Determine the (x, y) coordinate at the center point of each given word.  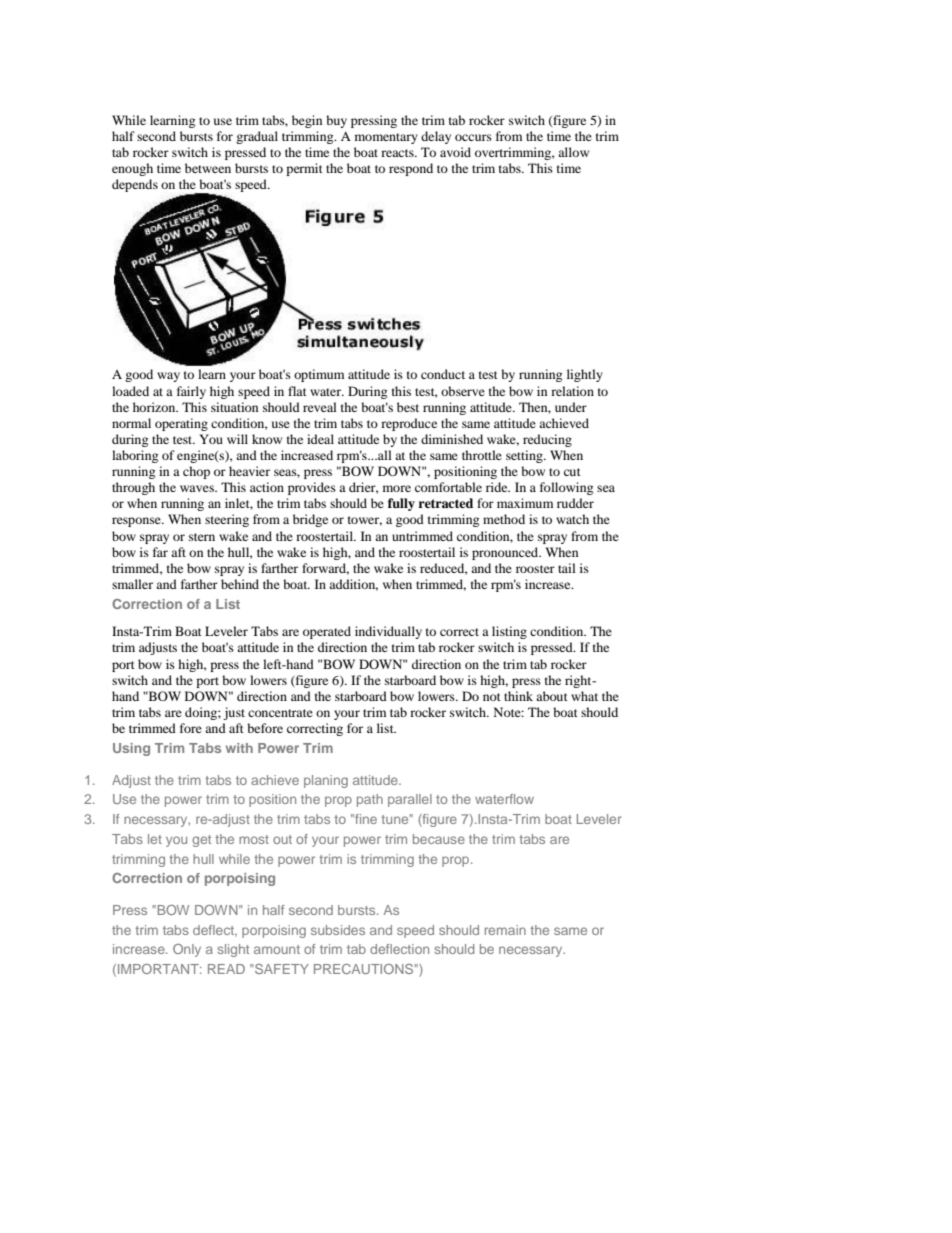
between (208, 168)
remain (505, 930)
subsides (338, 930)
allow (573, 152)
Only (187, 950)
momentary (386, 138)
